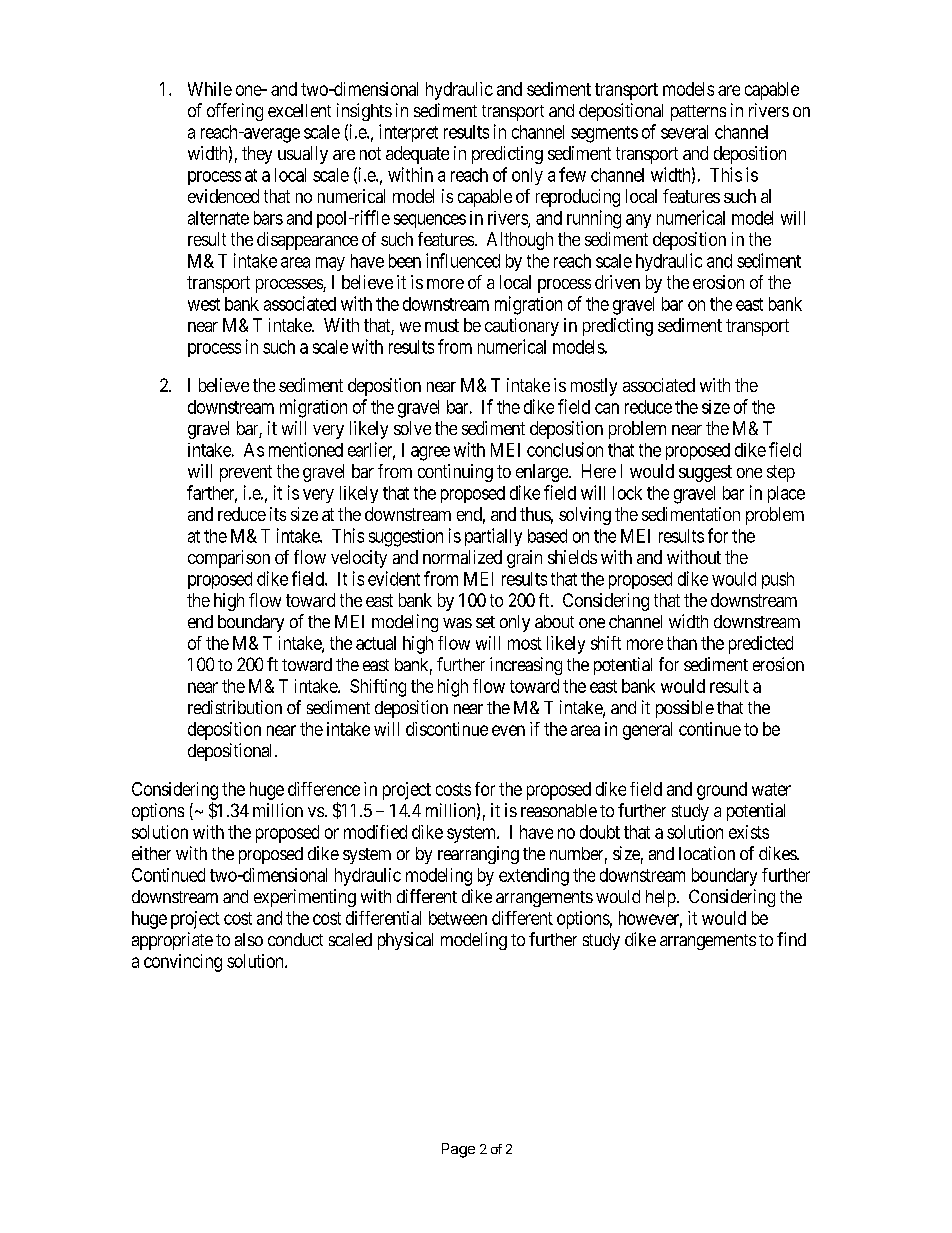  I want to click on west, so click(204, 304).
